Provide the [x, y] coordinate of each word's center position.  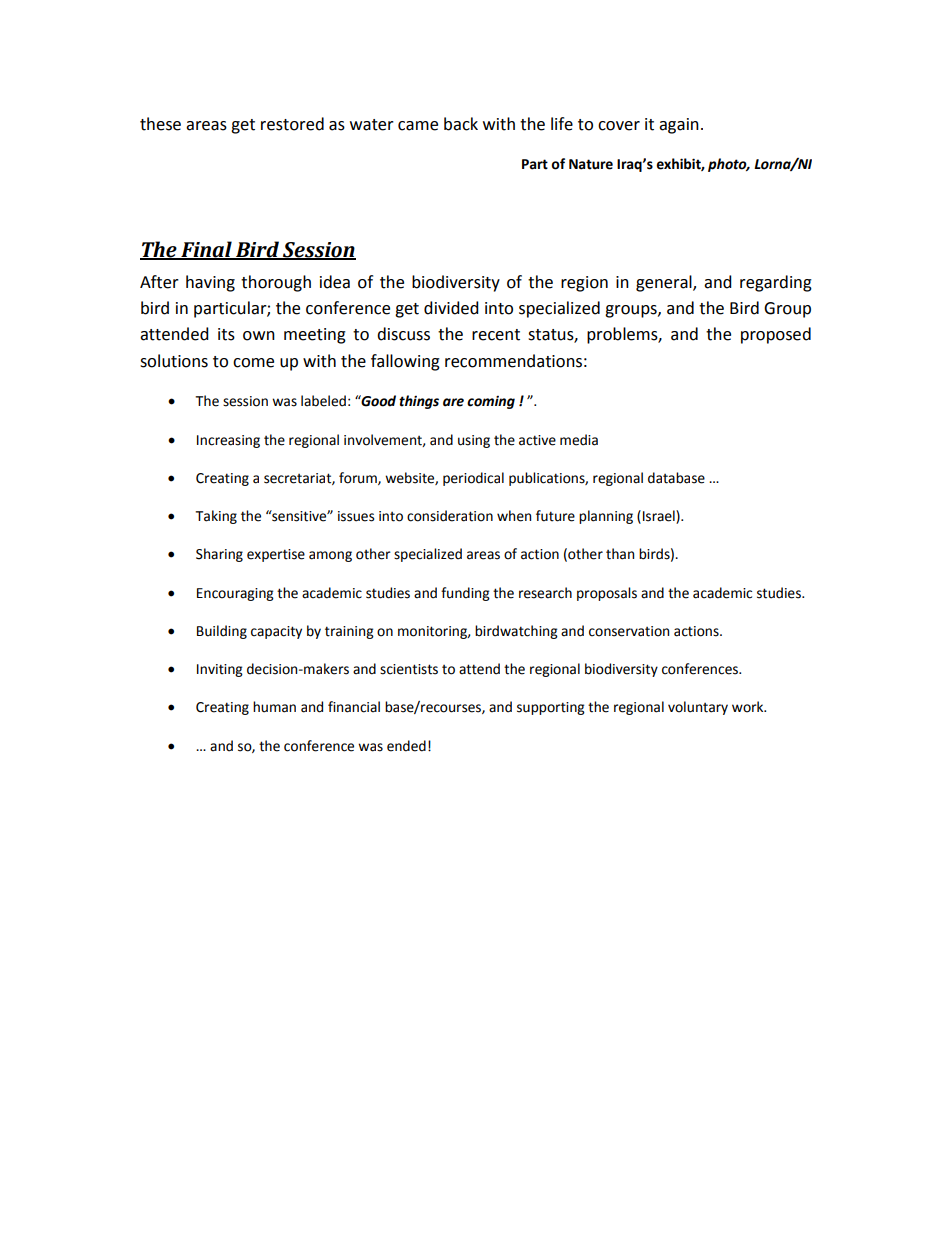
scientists [409, 669]
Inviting [220, 670]
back [461, 124]
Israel [660, 517]
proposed [776, 335]
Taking [216, 517]
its [226, 334]
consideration [450, 516]
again [679, 126]
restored [292, 124]
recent [496, 335]
